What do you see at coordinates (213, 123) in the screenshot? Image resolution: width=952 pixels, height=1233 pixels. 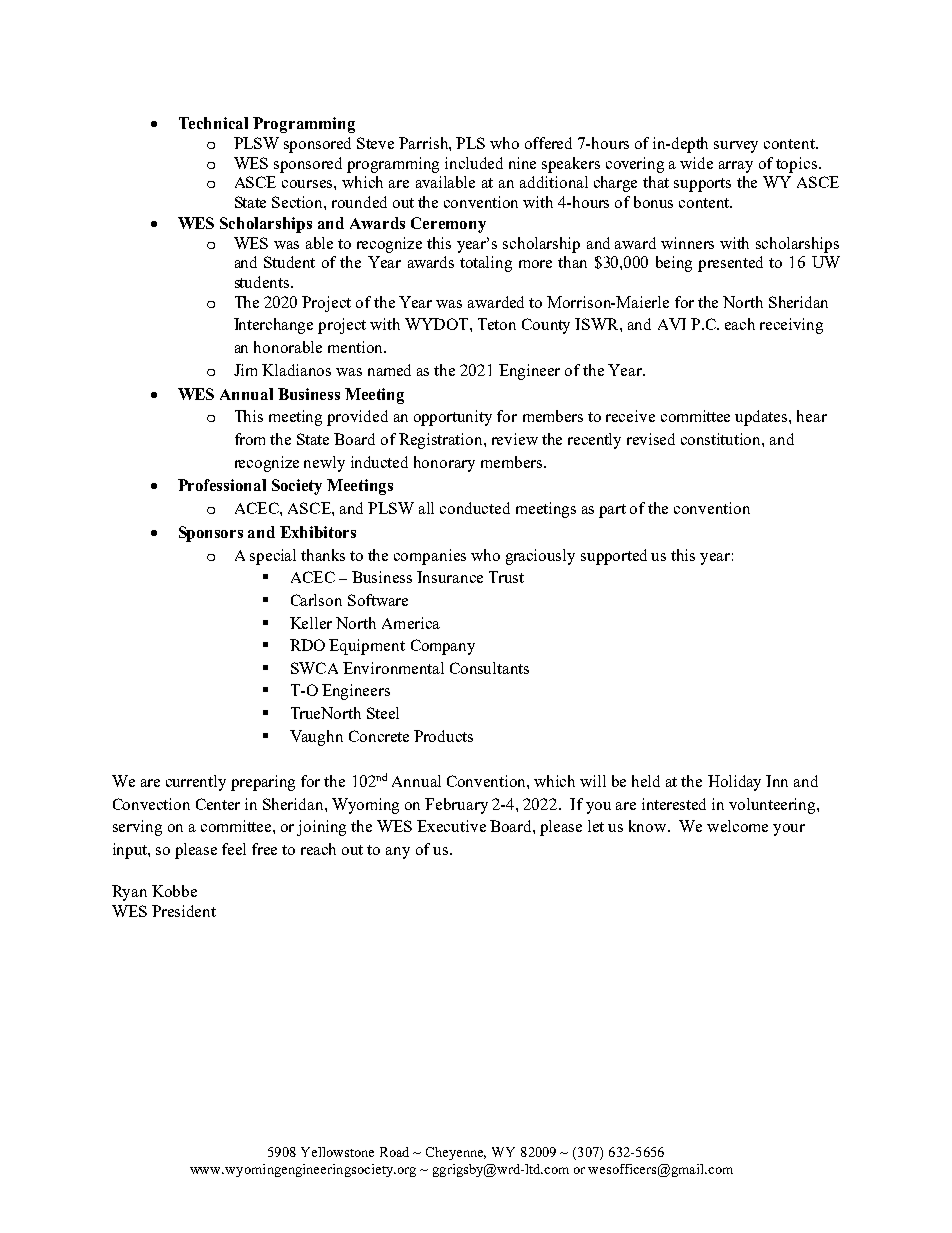 I see `Technical` at bounding box center [213, 123].
